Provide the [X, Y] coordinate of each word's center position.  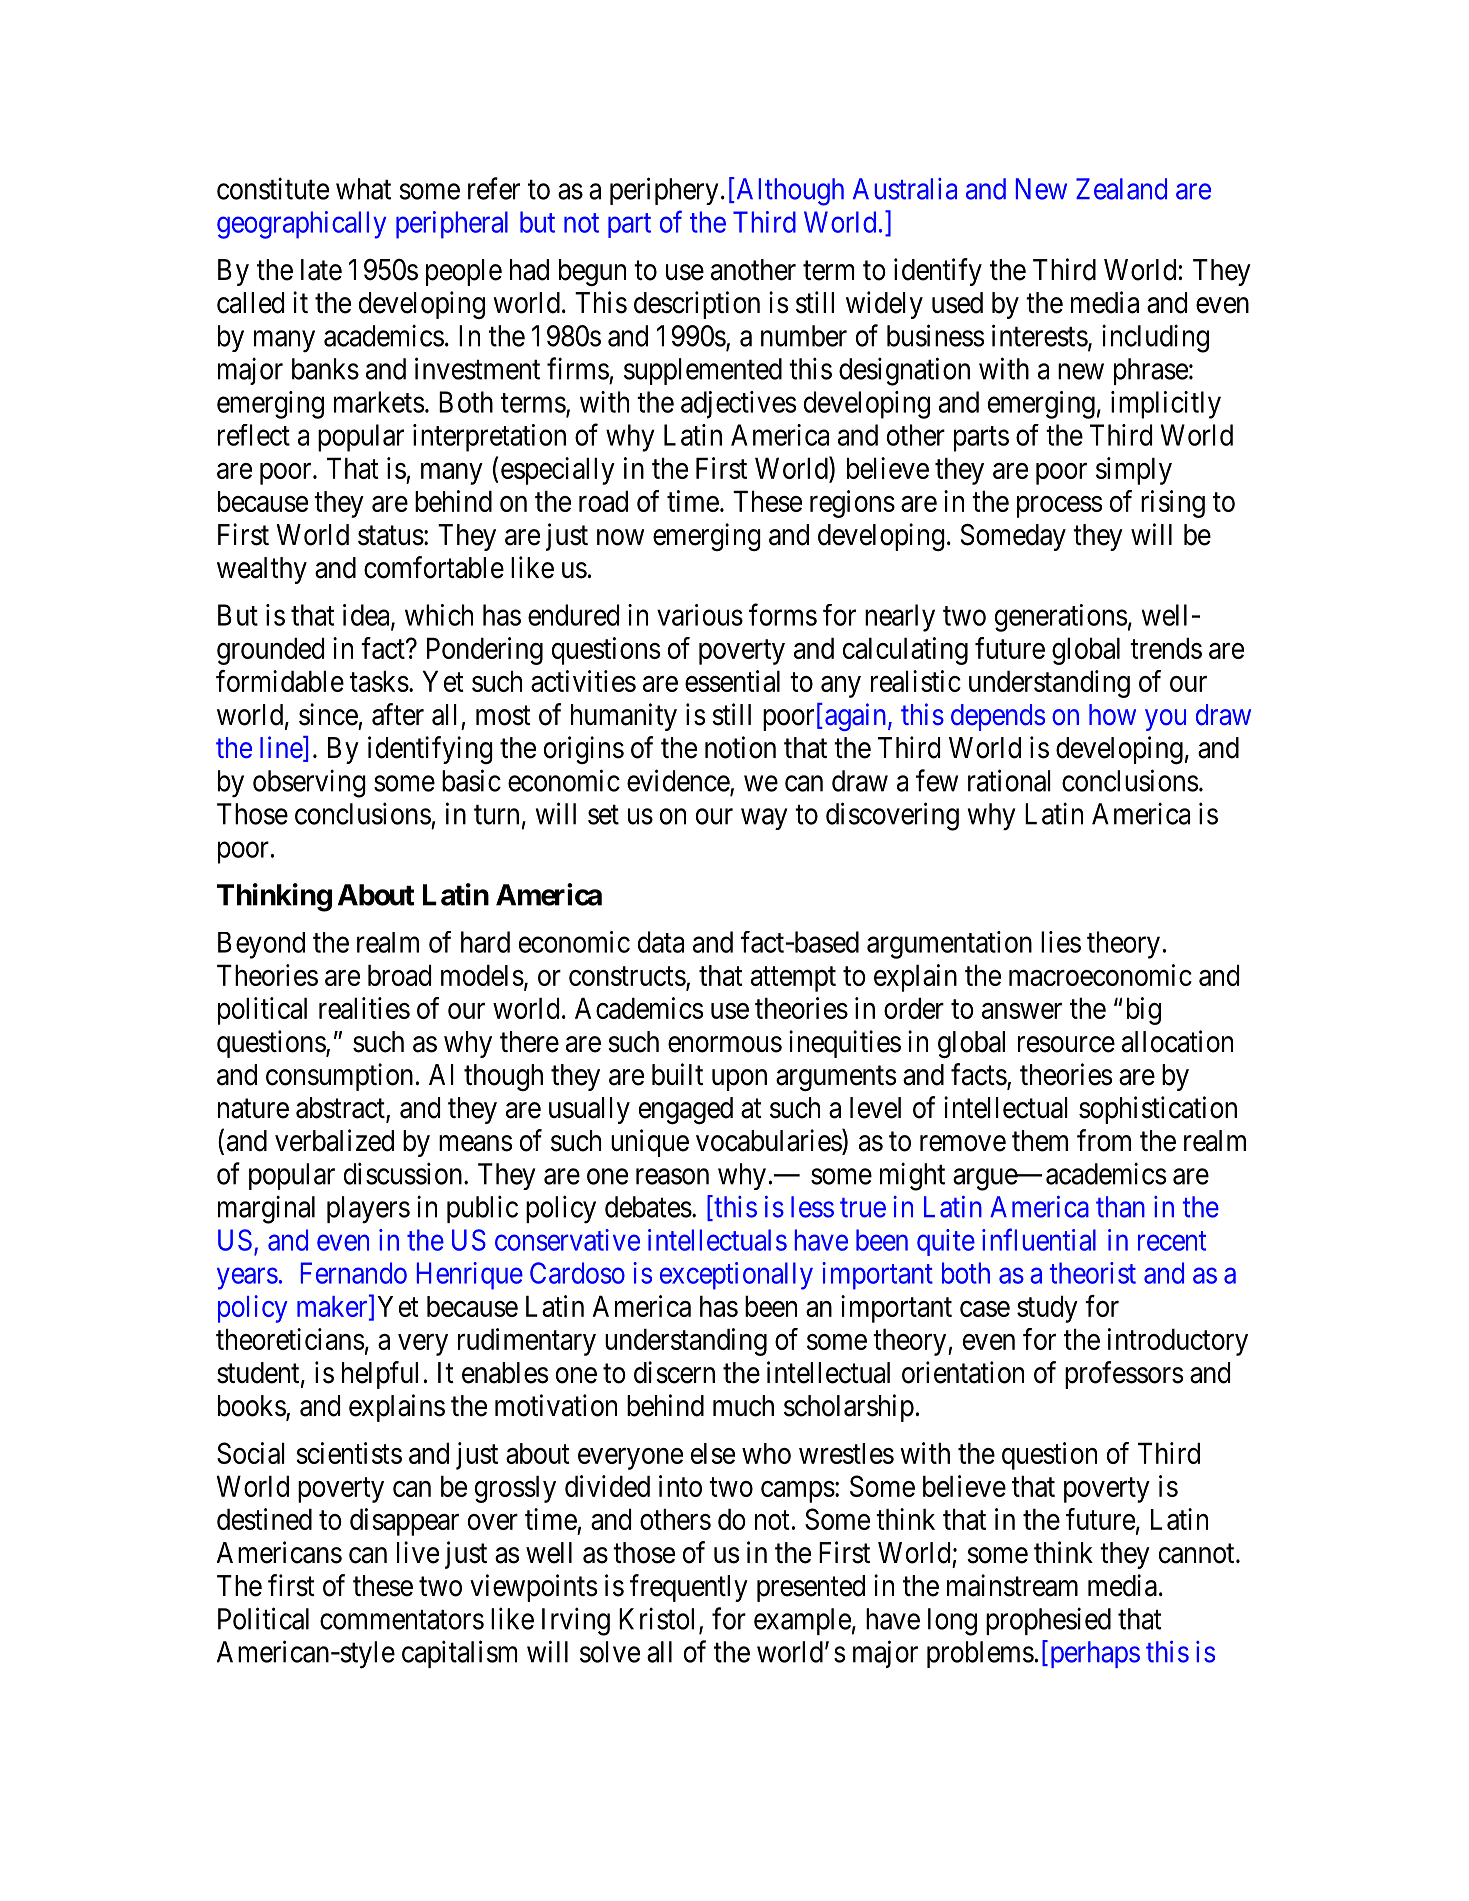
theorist [1093, 1273]
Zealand [1121, 189]
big [1144, 1011]
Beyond [261, 945]
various [700, 615]
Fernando [354, 1273]
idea [367, 616]
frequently [689, 1588]
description [697, 305]
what [363, 189]
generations [1061, 618]
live [418, 1552]
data [661, 942]
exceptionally [736, 1276]
